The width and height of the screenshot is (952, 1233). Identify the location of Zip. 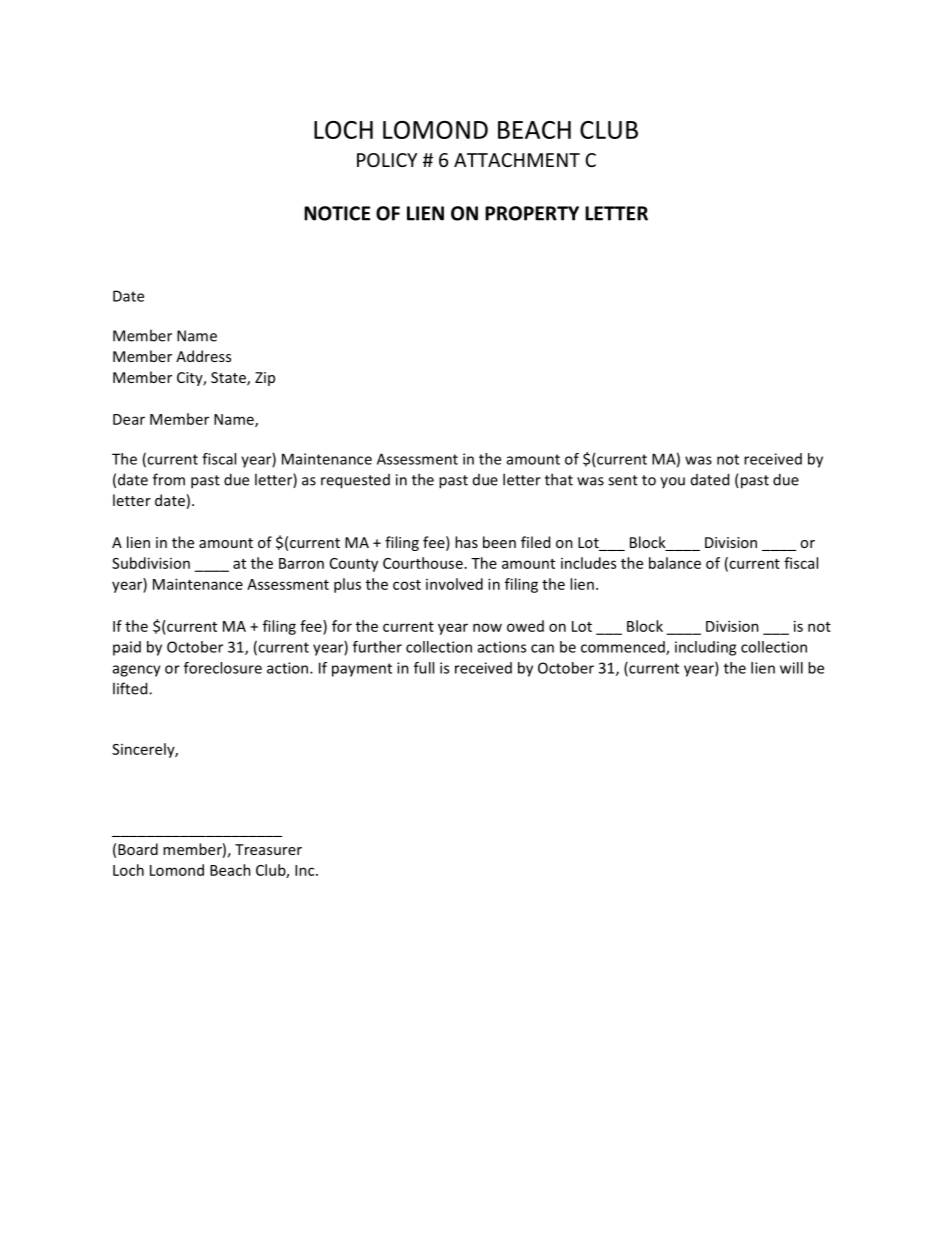
(265, 379).
